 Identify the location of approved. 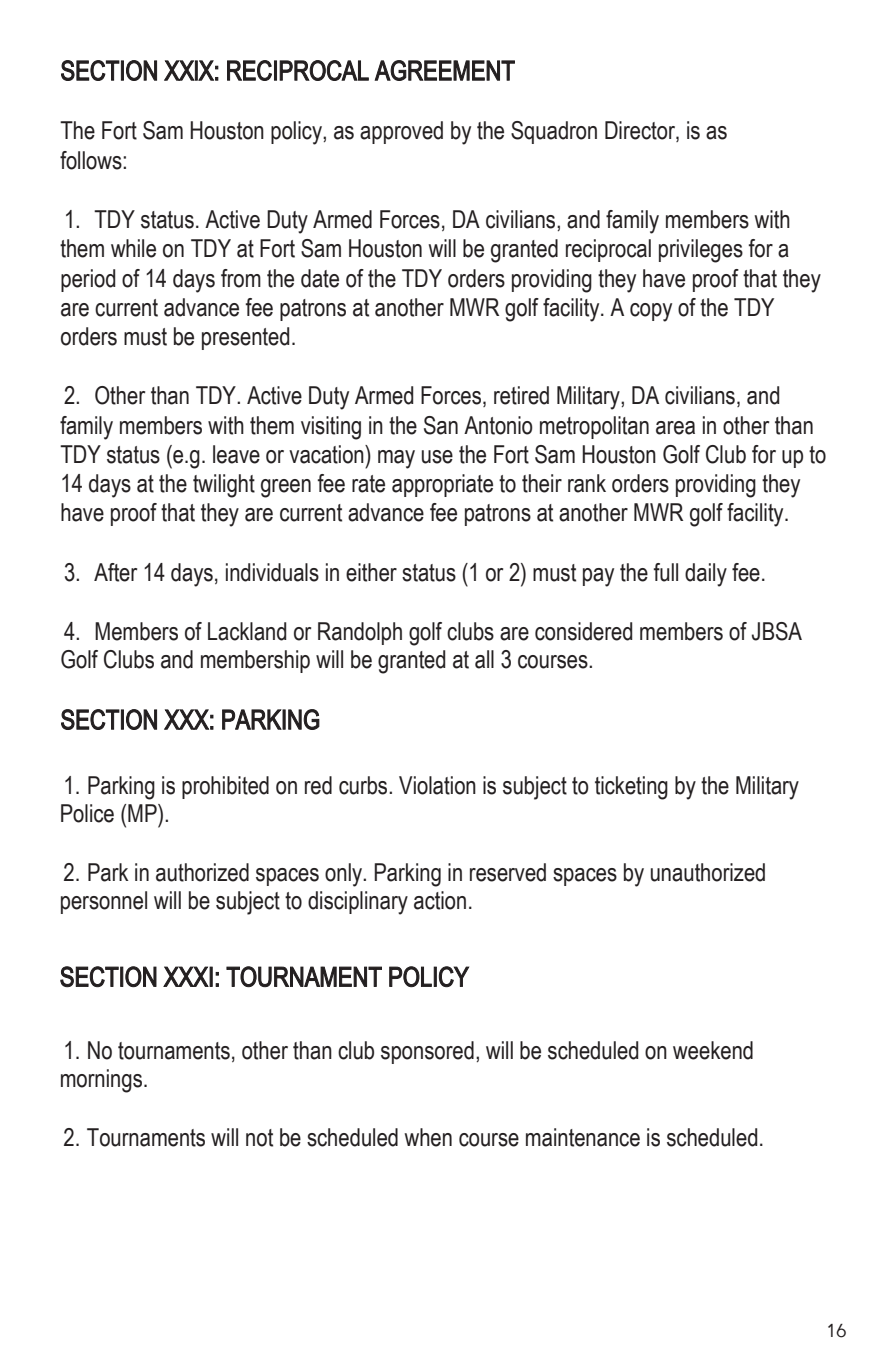
(401, 132).
